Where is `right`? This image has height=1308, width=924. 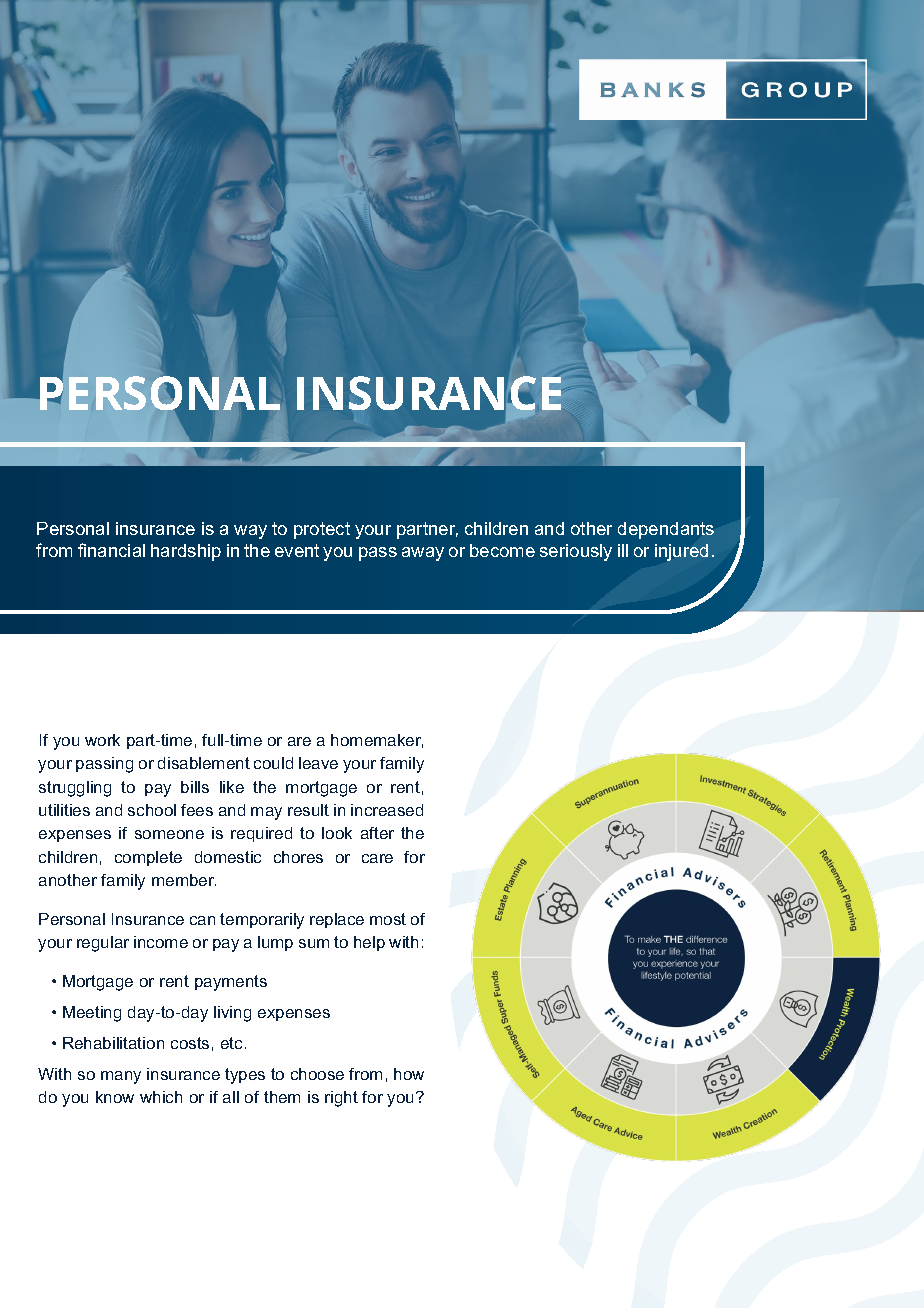
right is located at coordinates (341, 1099).
